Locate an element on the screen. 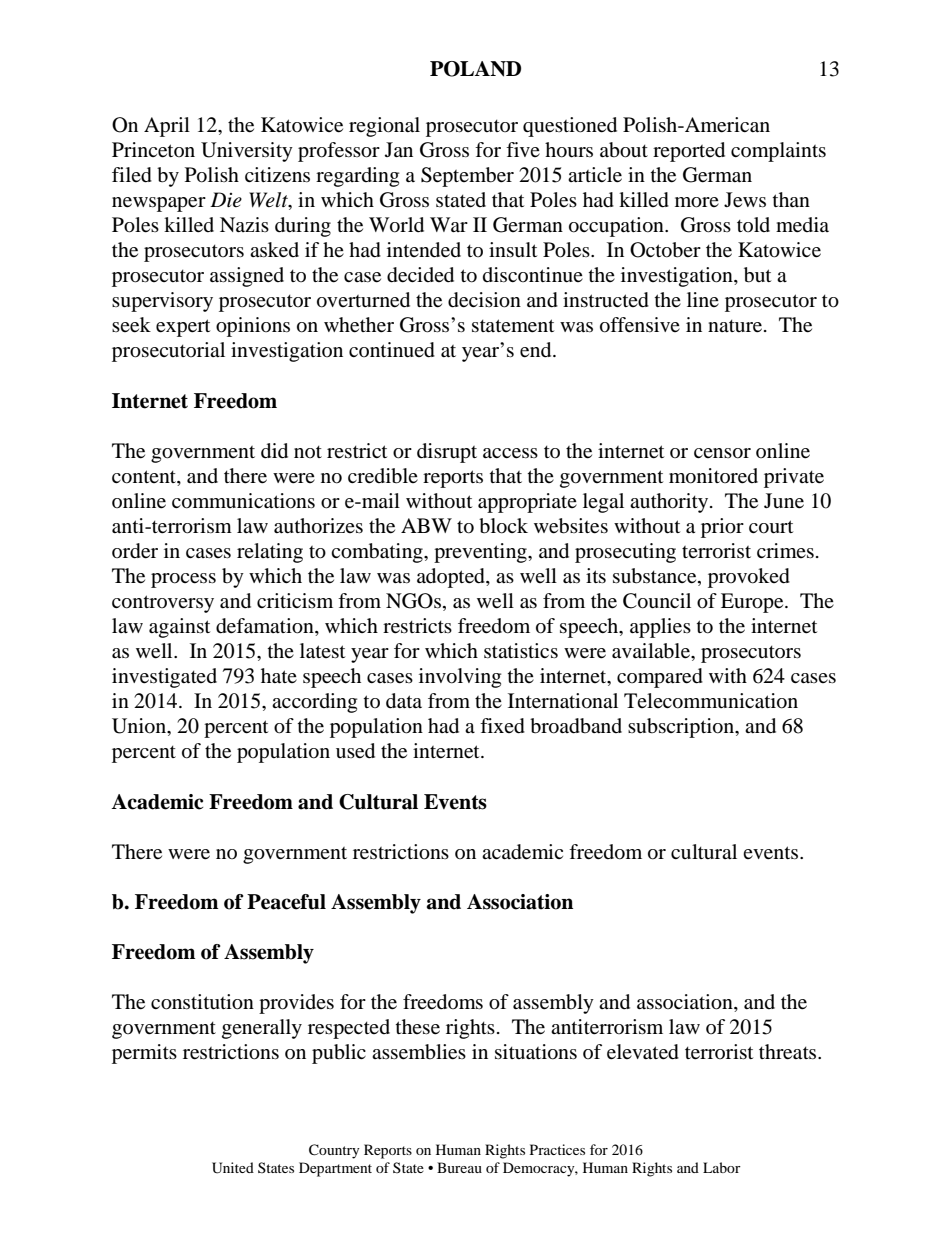 The width and height of the screenshot is (952, 1233). Union is located at coordinates (140, 727).
